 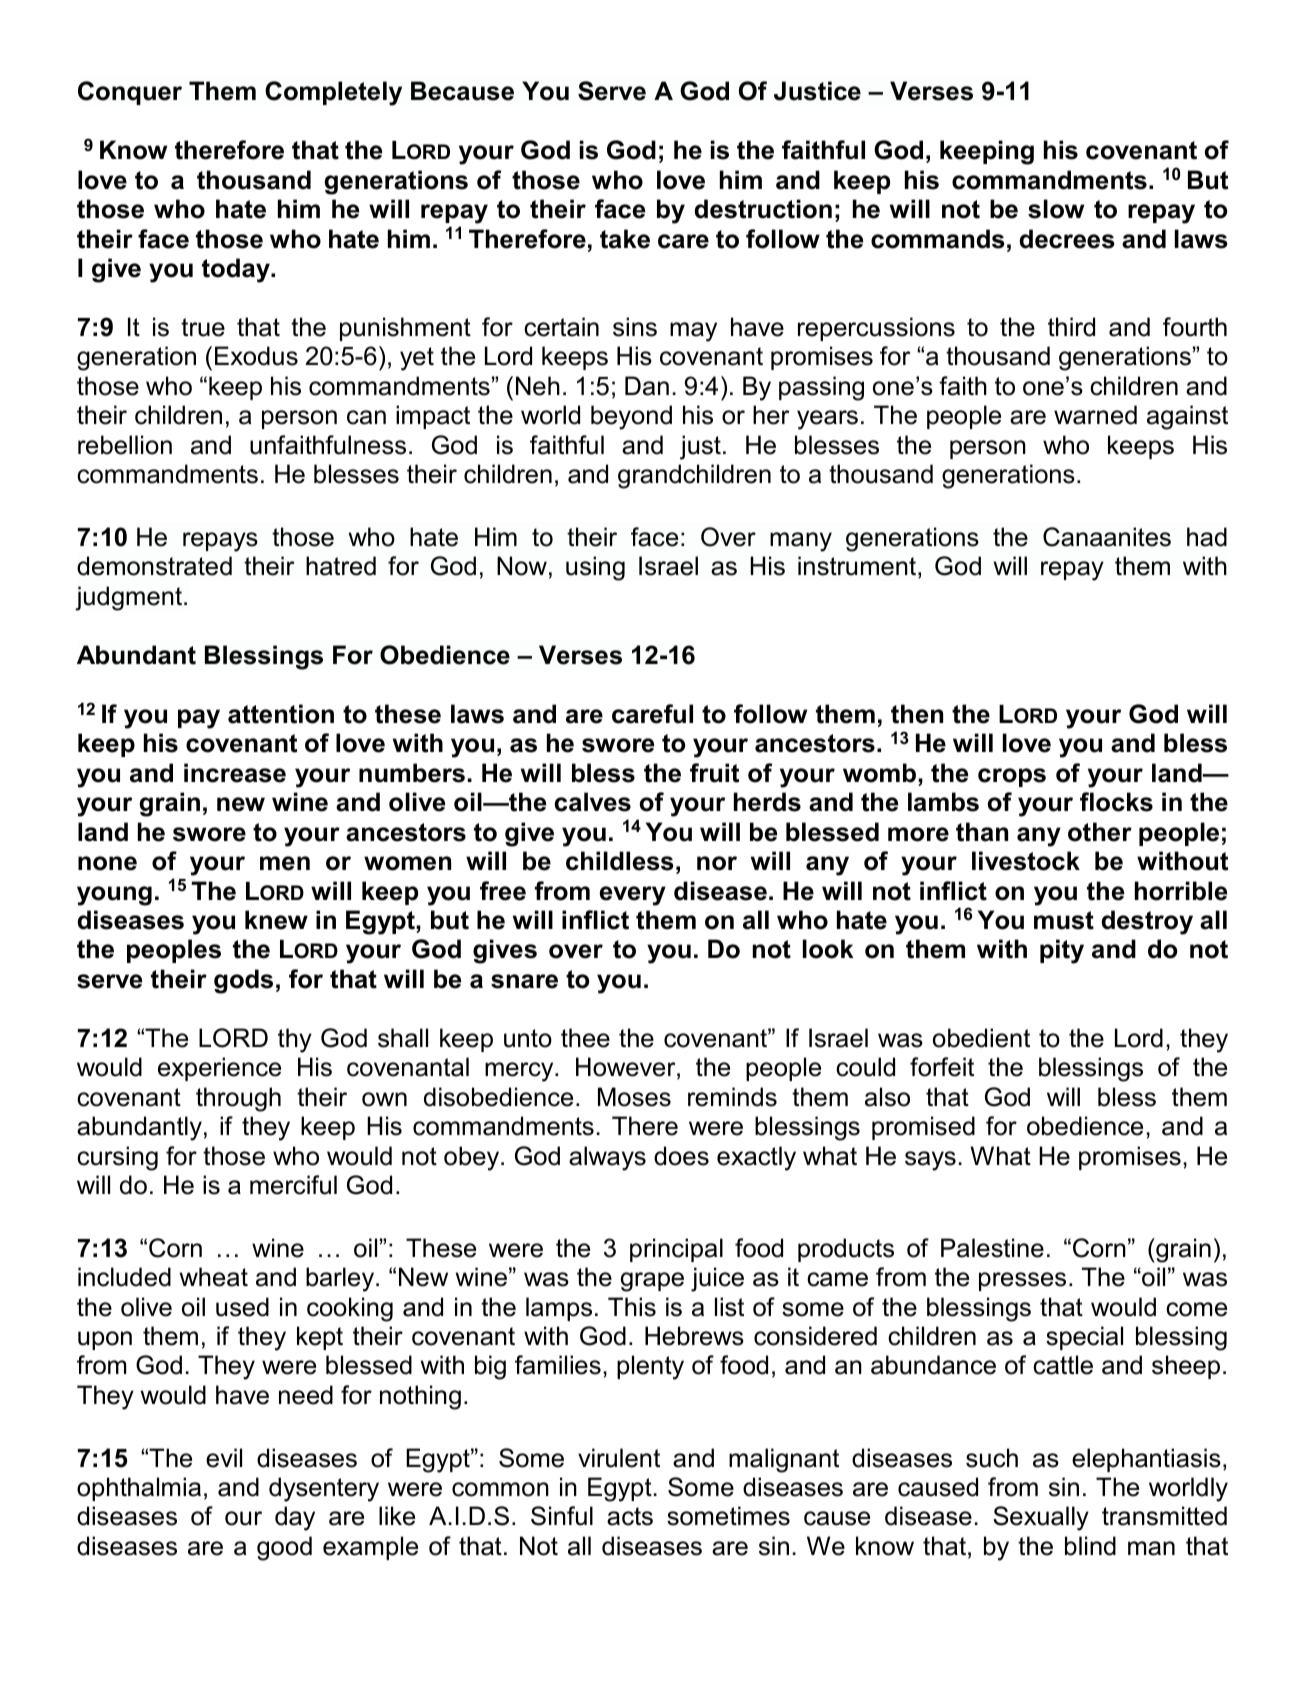 What do you see at coordinates (1041, 1518) in the page?
I see `Sexually` at bounding box center [1041, 1518].
